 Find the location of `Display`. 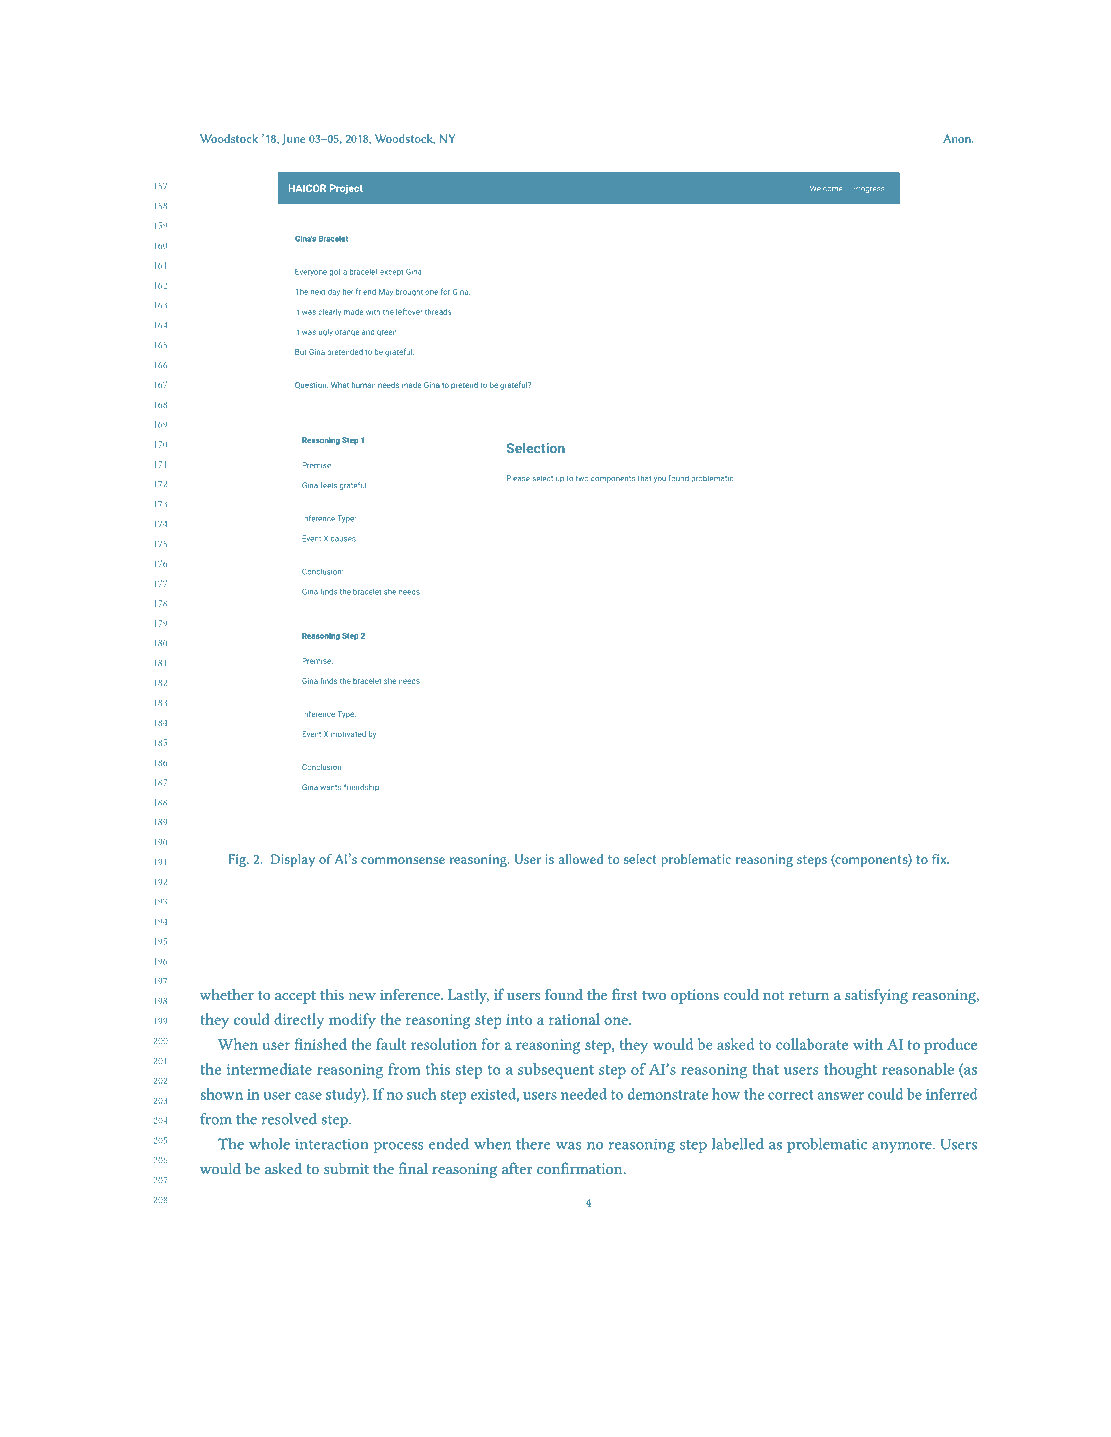

Display is located at coordinates (293, 860).
